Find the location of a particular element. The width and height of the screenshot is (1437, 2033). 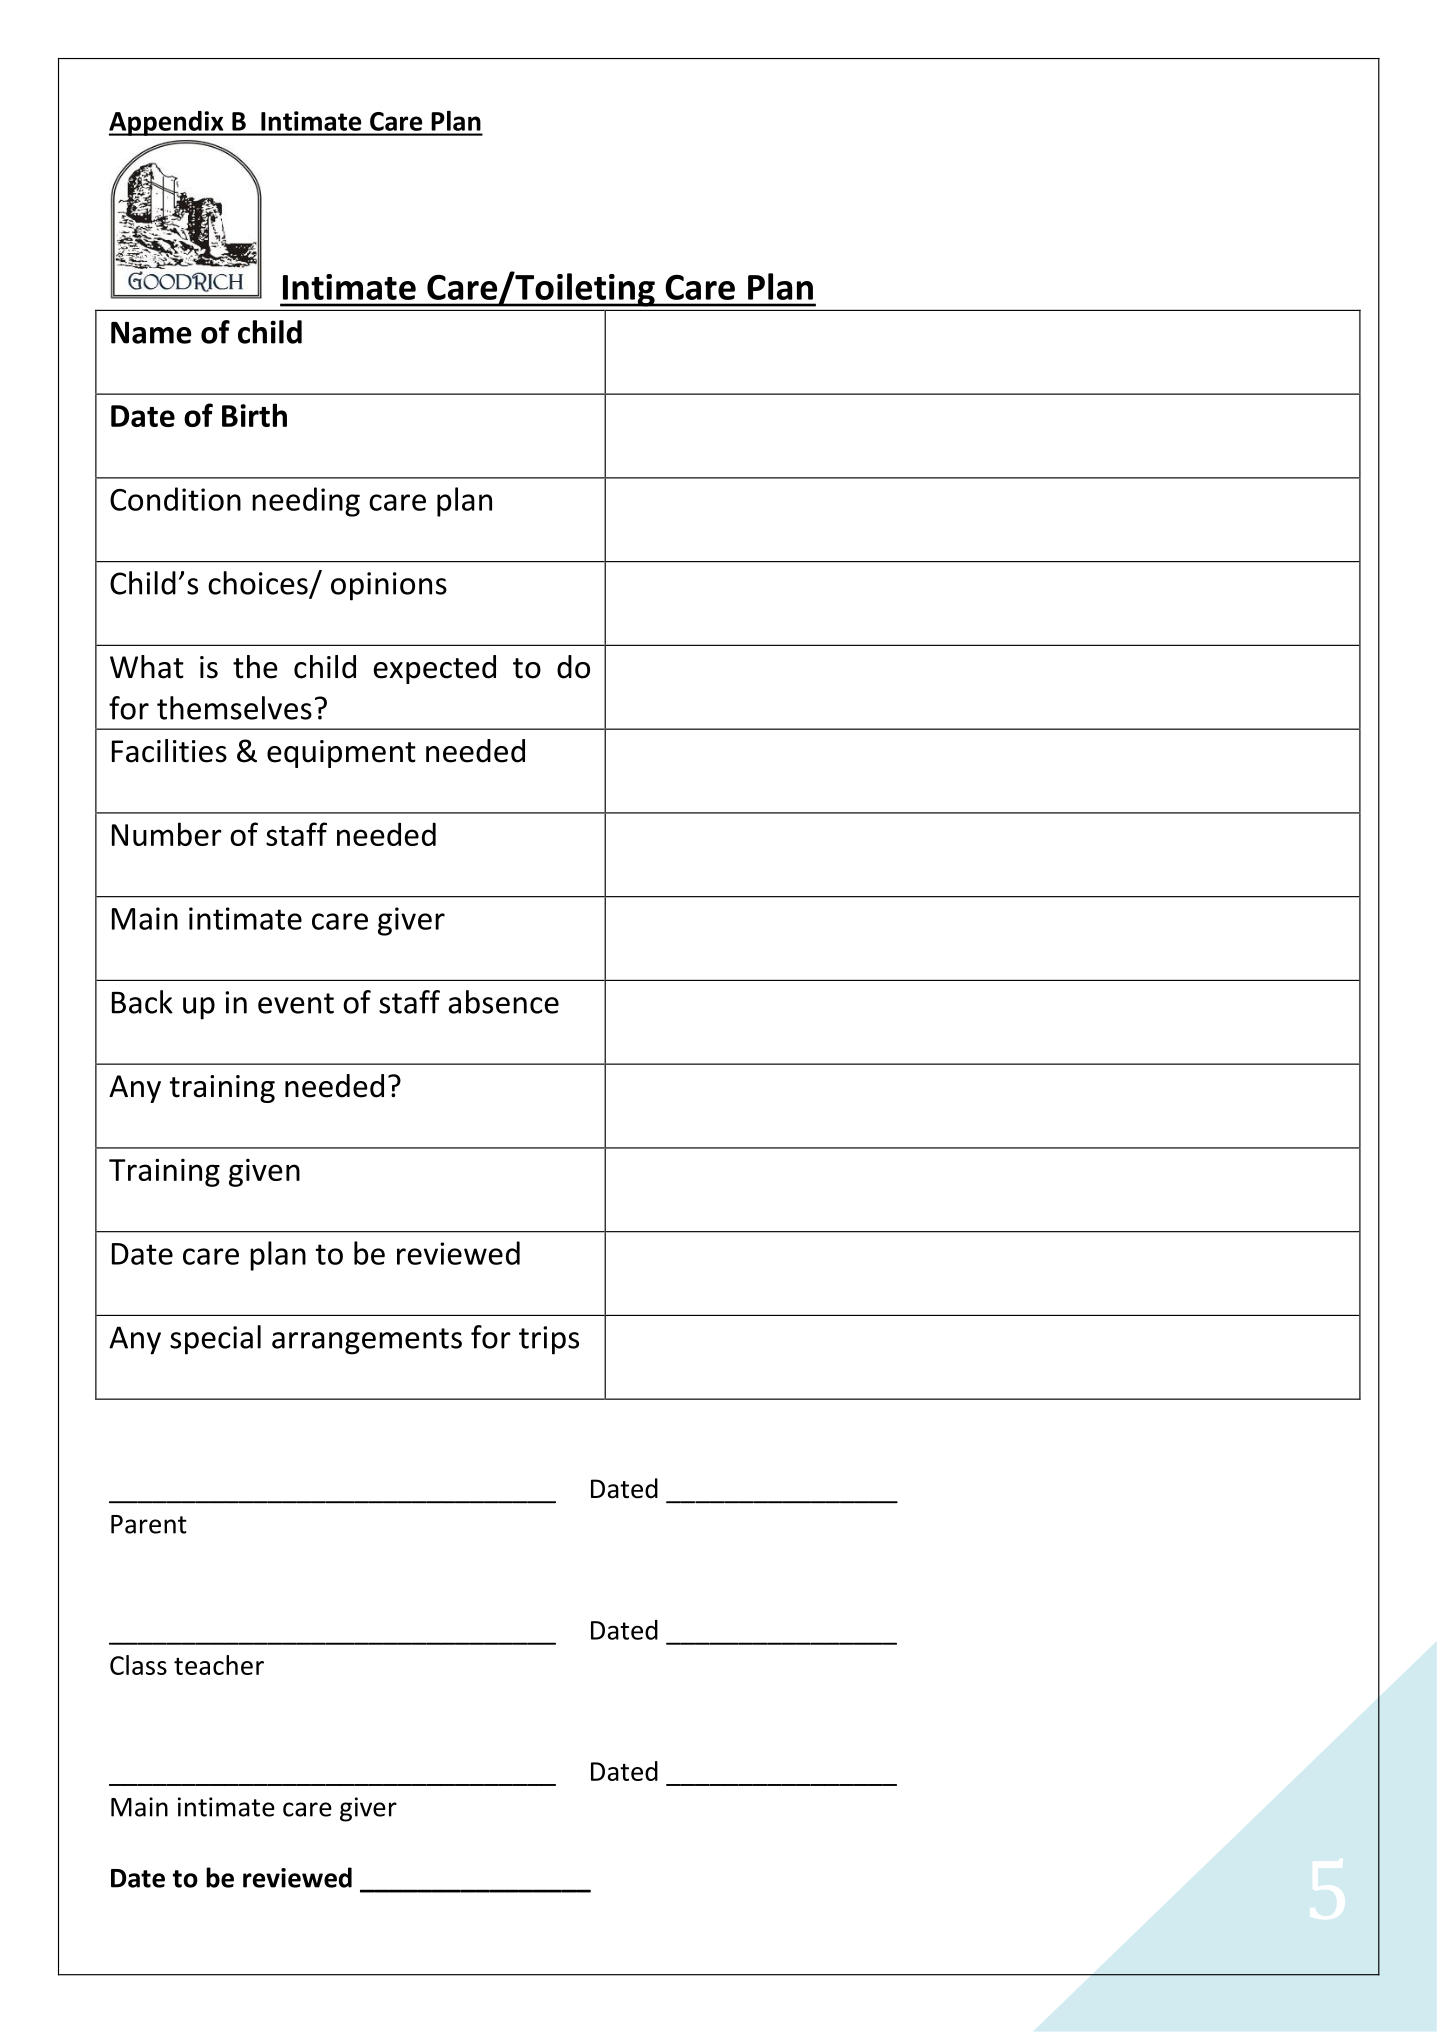

opinions is located at coordinates (389, 586).
